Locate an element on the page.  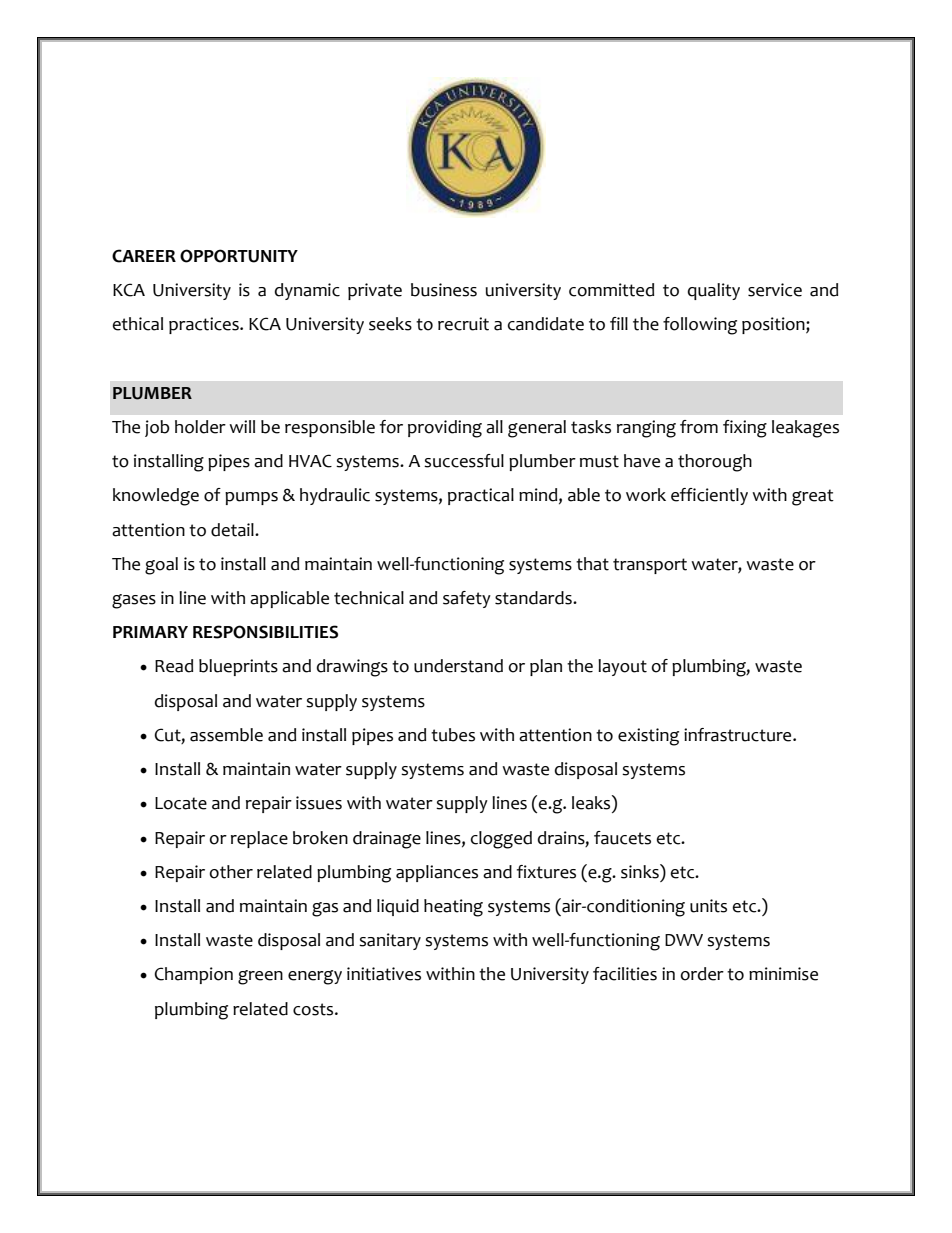
quality is located at coordinates (714, 291).
